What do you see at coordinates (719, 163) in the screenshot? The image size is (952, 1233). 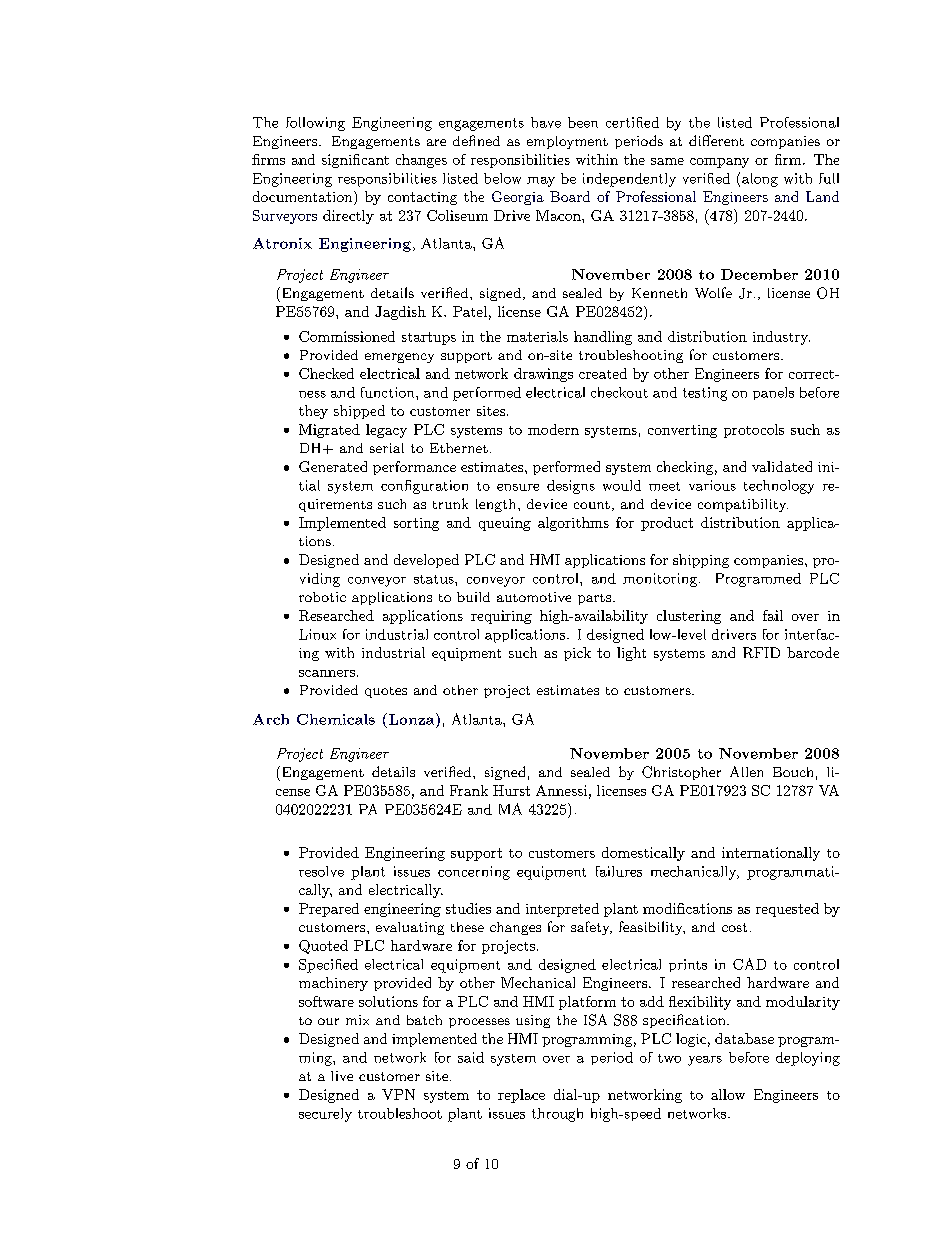 I see `company` at bounding box center [719, 163].
